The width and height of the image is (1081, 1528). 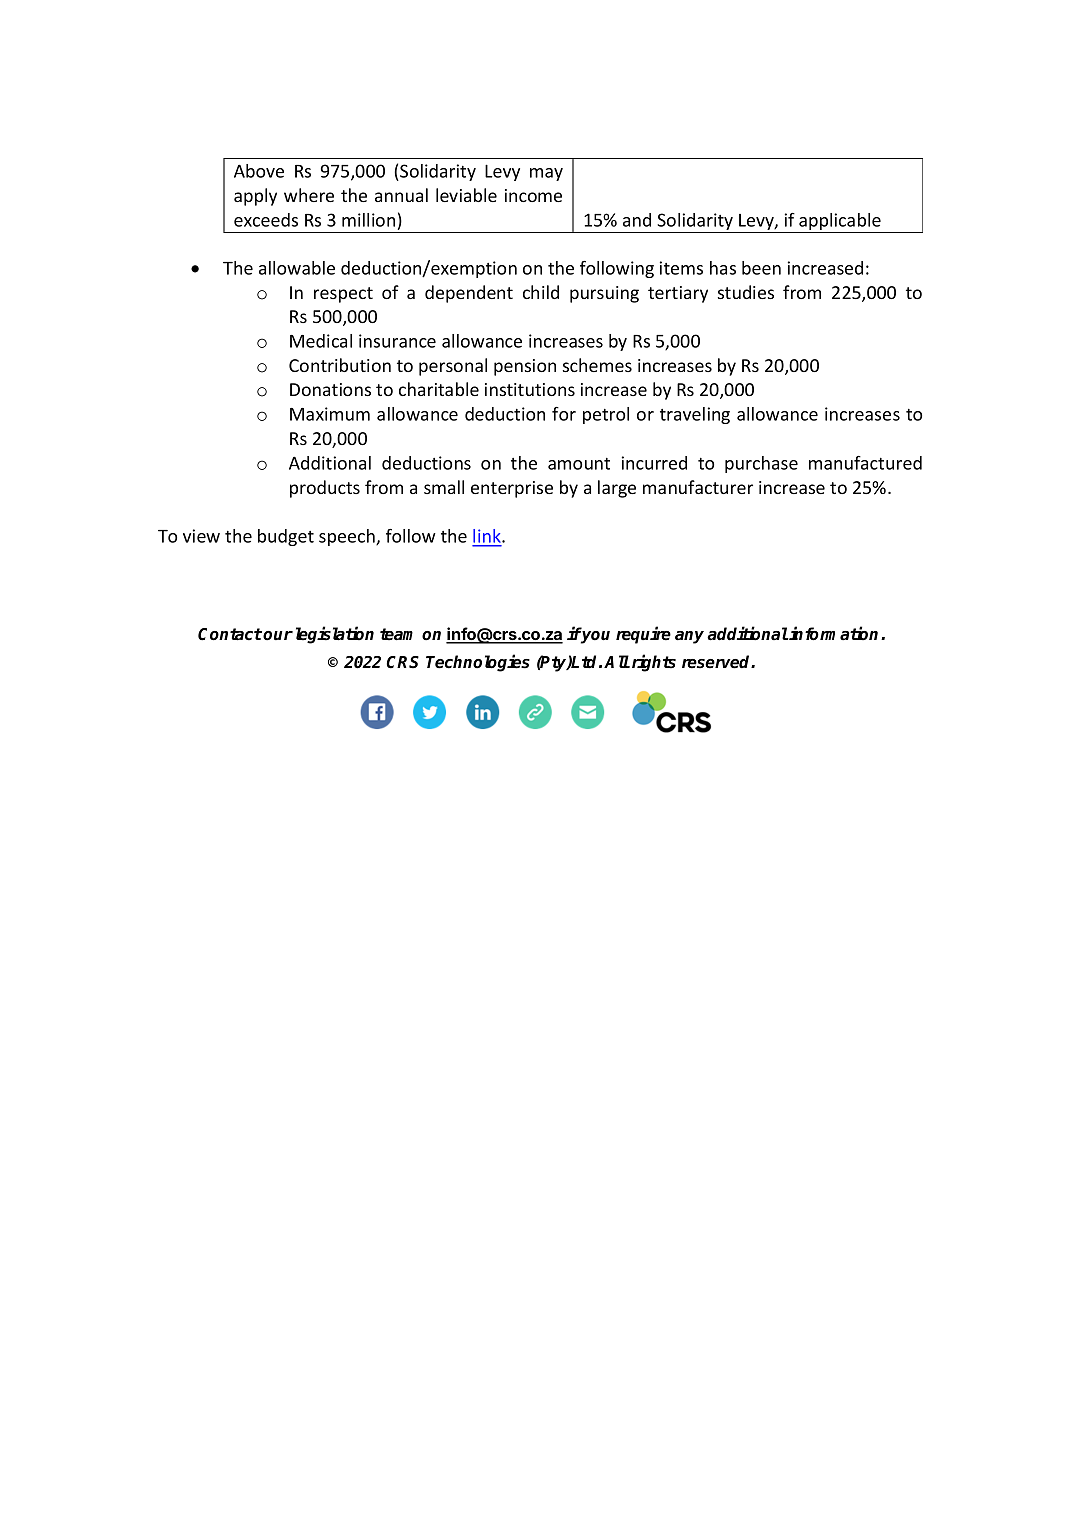 I want to click on traveling, so click(x=695, y=415).
